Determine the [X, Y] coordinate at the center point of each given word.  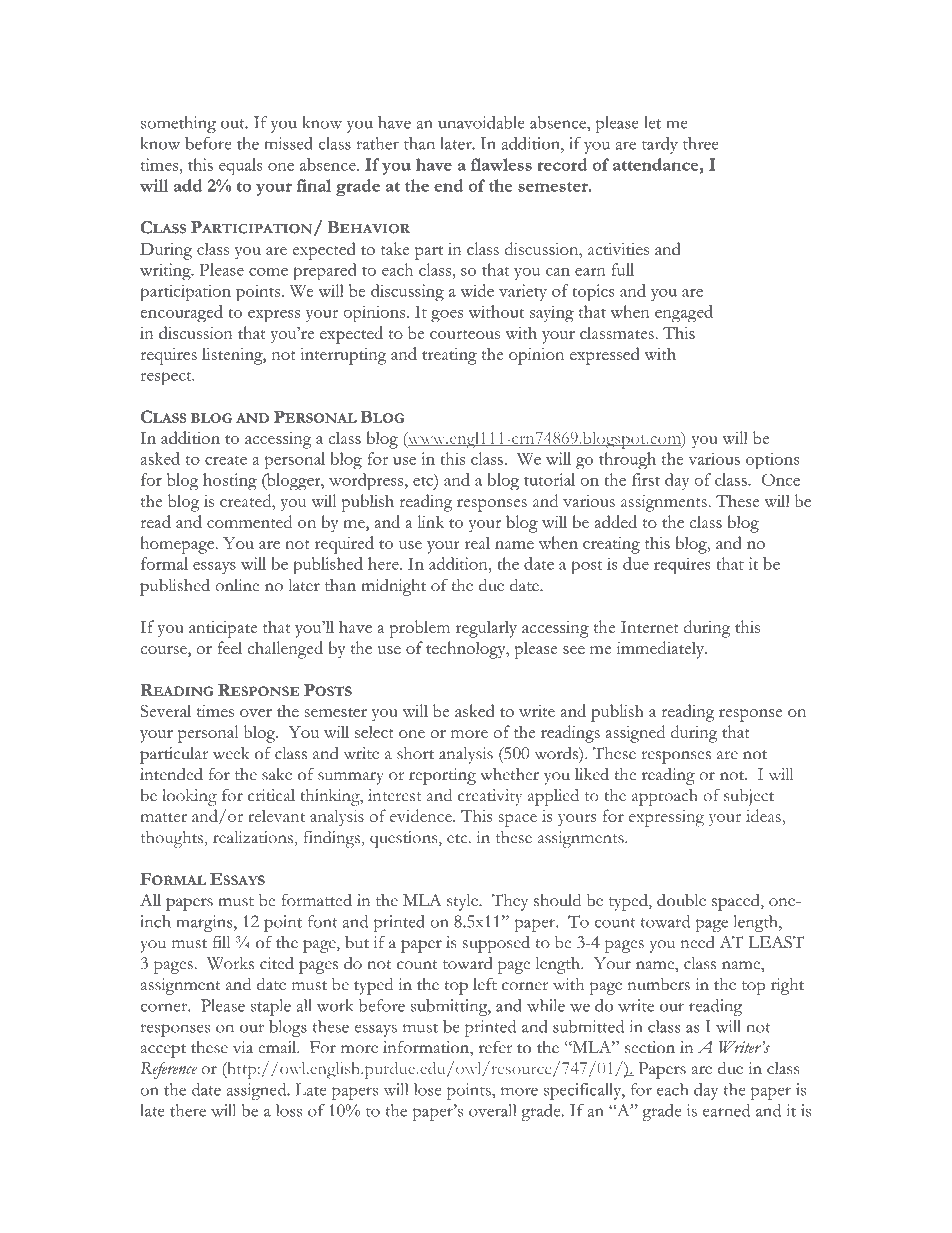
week [231, 753]
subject [749, 797]
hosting [230, 482]
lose [427, 1089]
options [773, 461]
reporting [442, 776]
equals [241, 167]
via [243, 1047]
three [701, 143]
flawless [501, 164]
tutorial [549, 479]
